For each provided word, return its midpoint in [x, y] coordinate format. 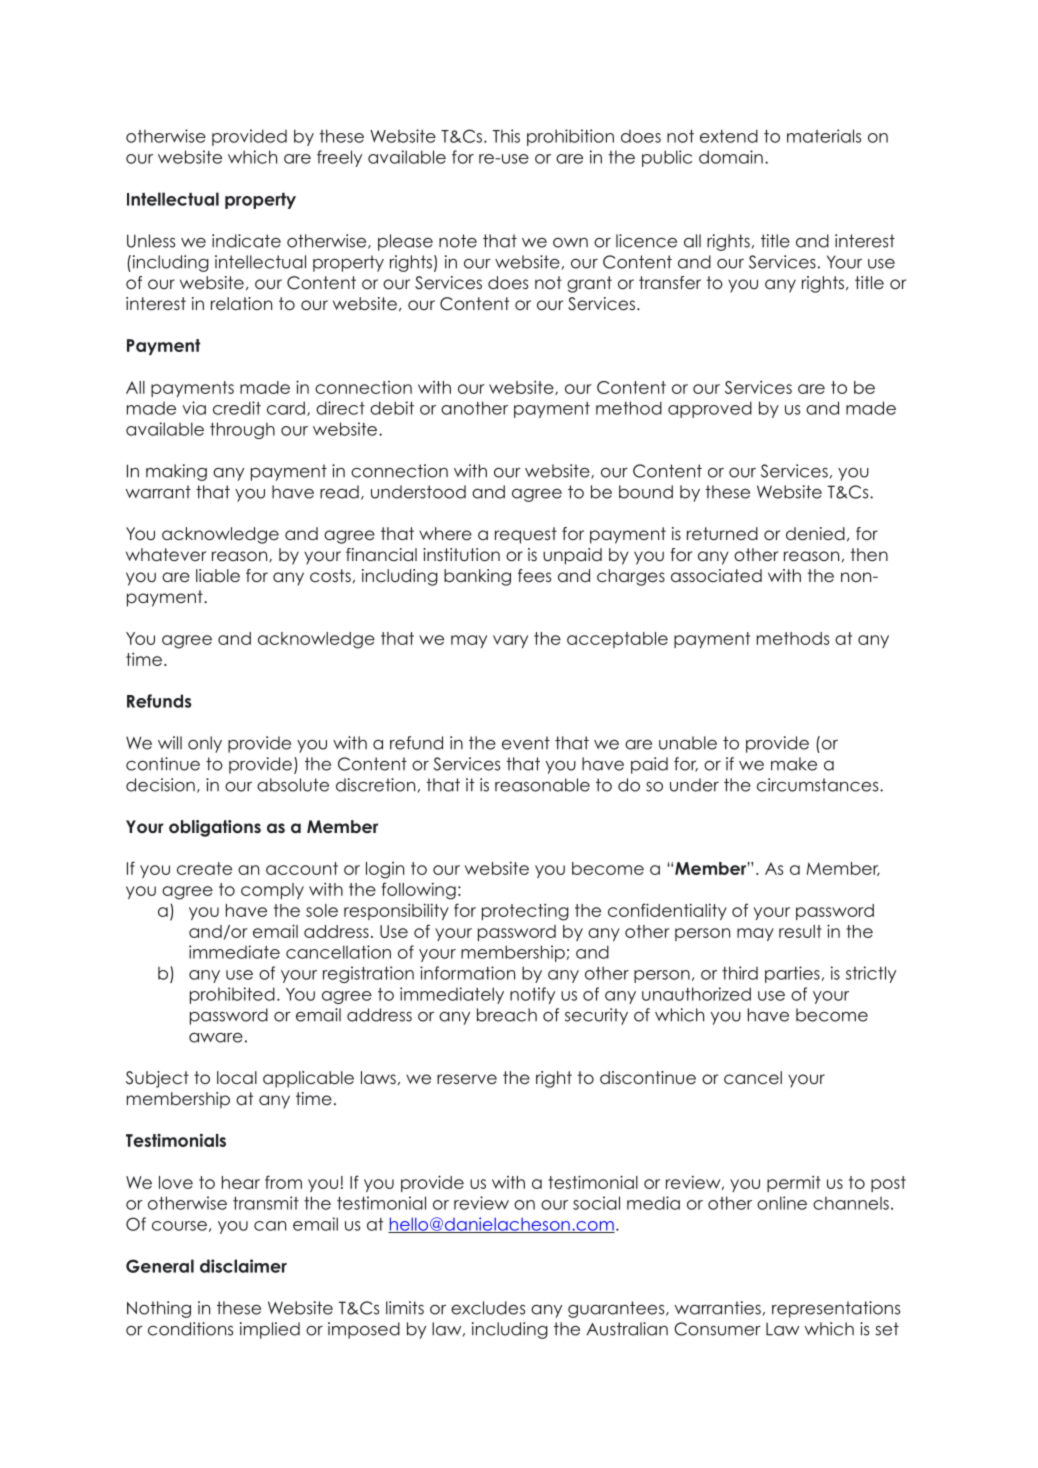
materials [824, 136]
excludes [488, 1308]
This [506, 136]
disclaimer [243, 1266]
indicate [246, 241]
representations [836, 1309]
